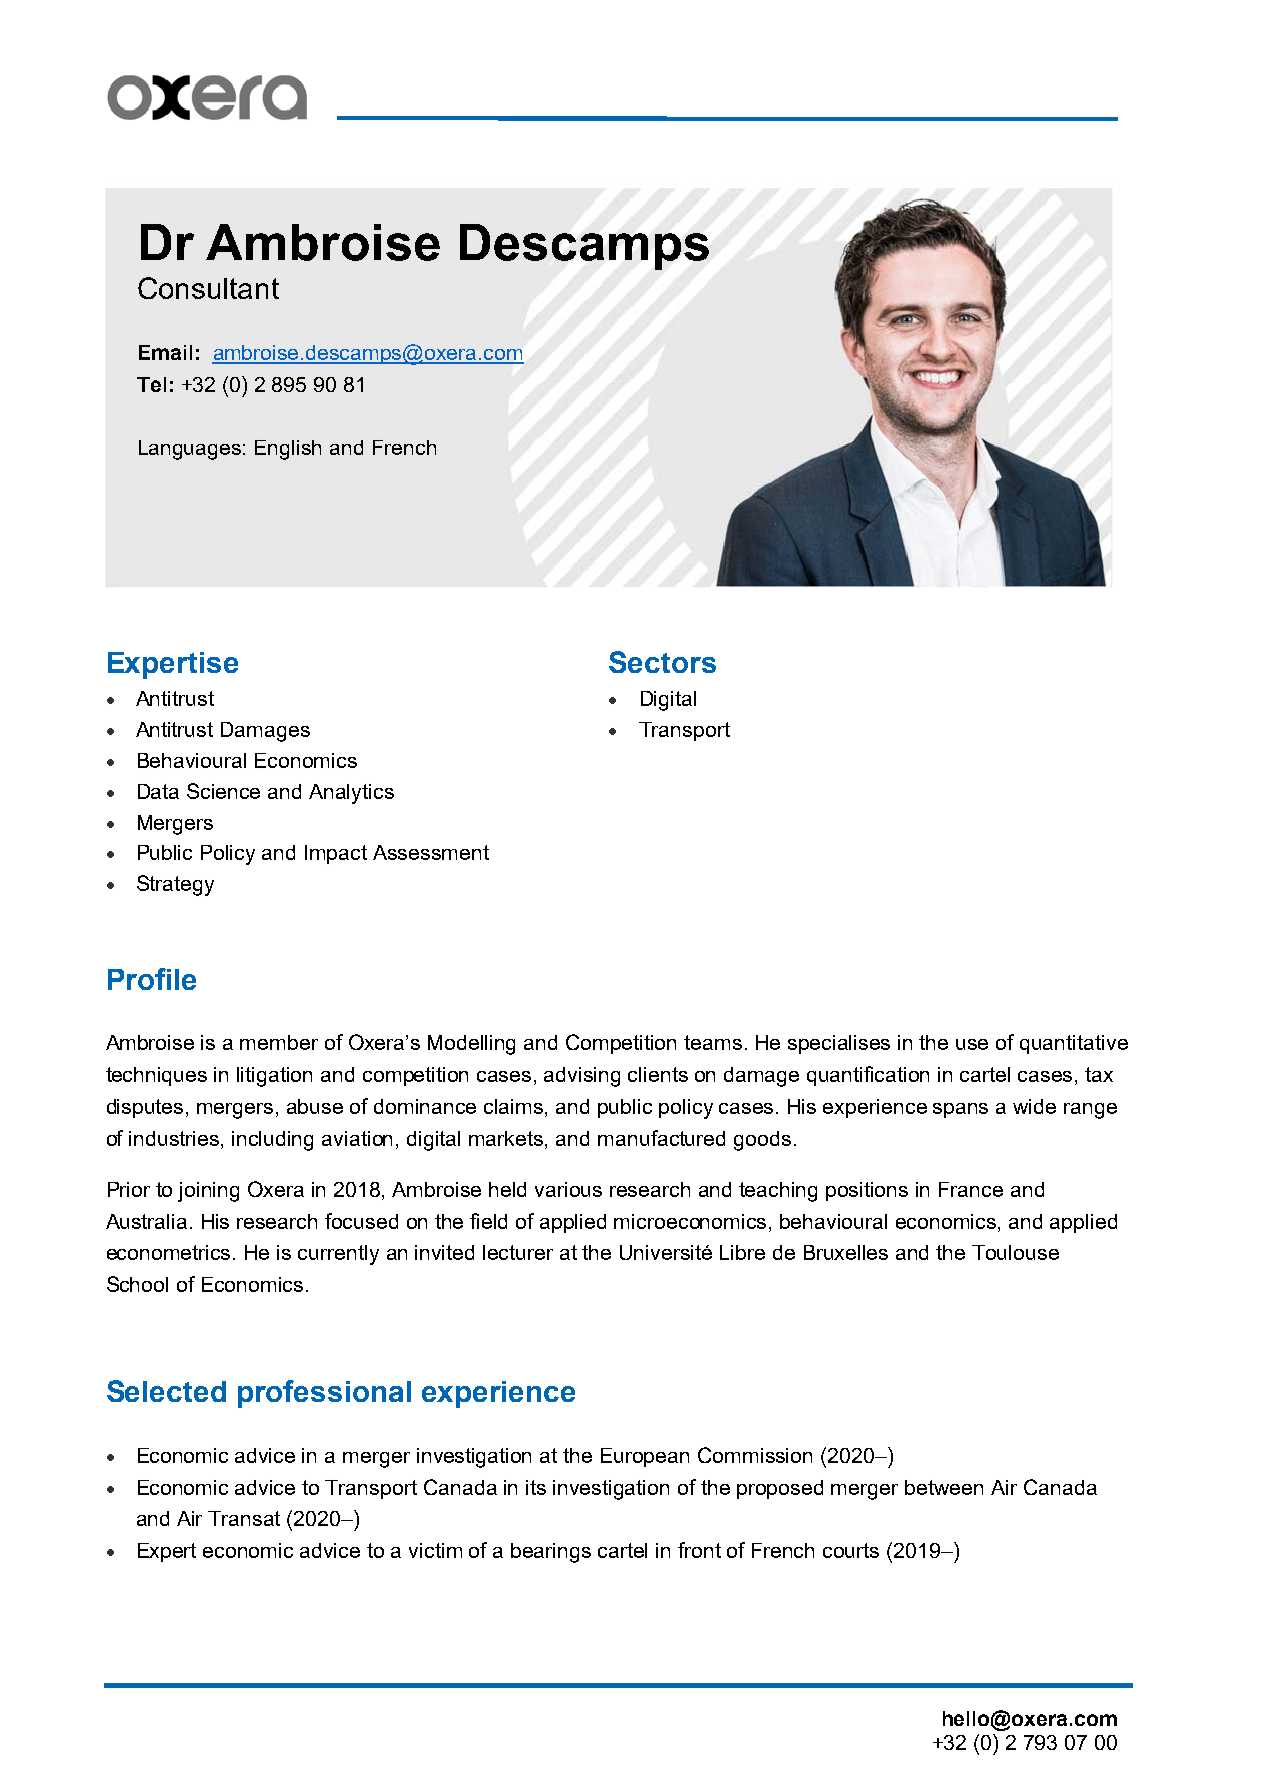  I want to click on Sectors, so click(662, 662).
